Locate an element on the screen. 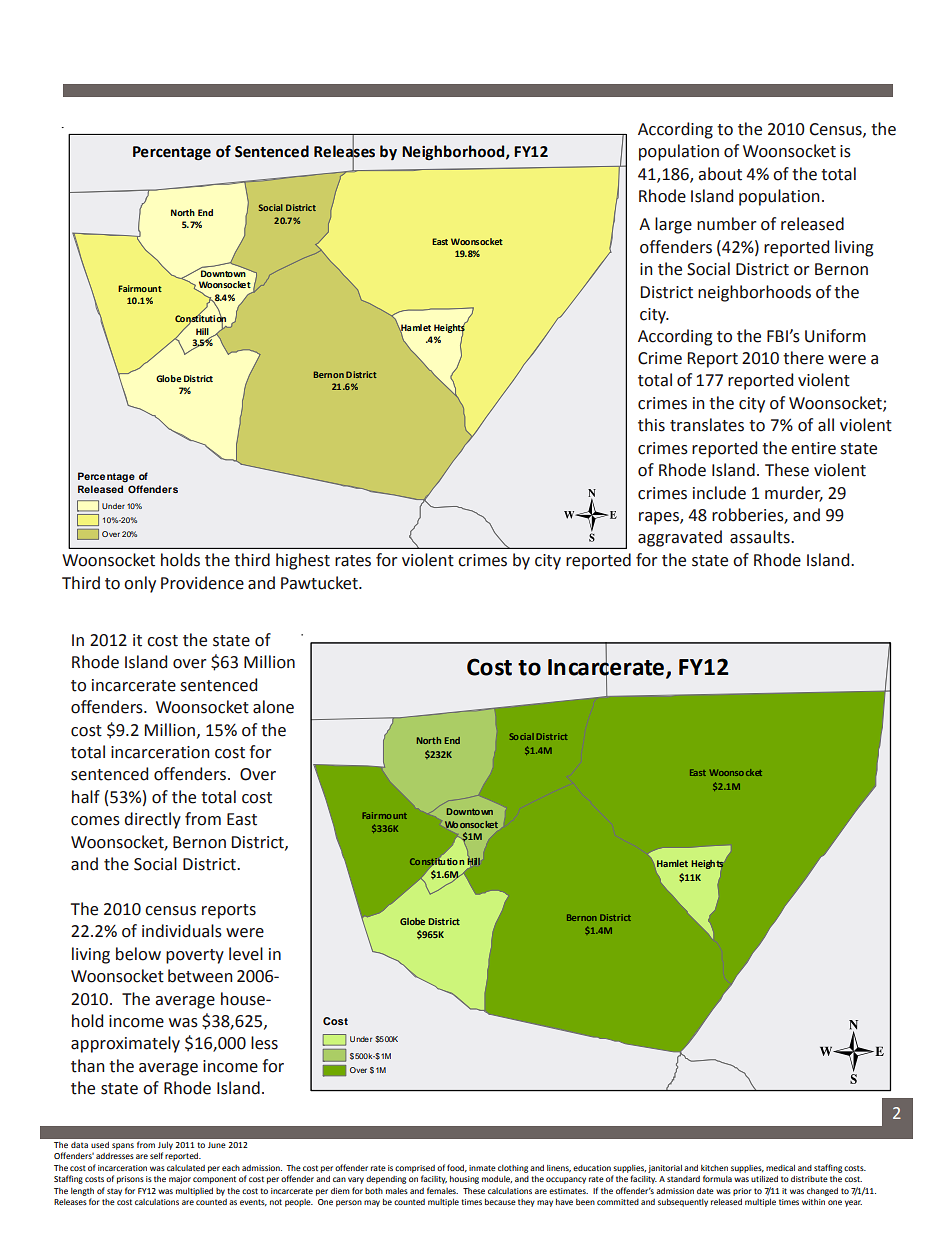  major is located at coordinates (180, 1180).
